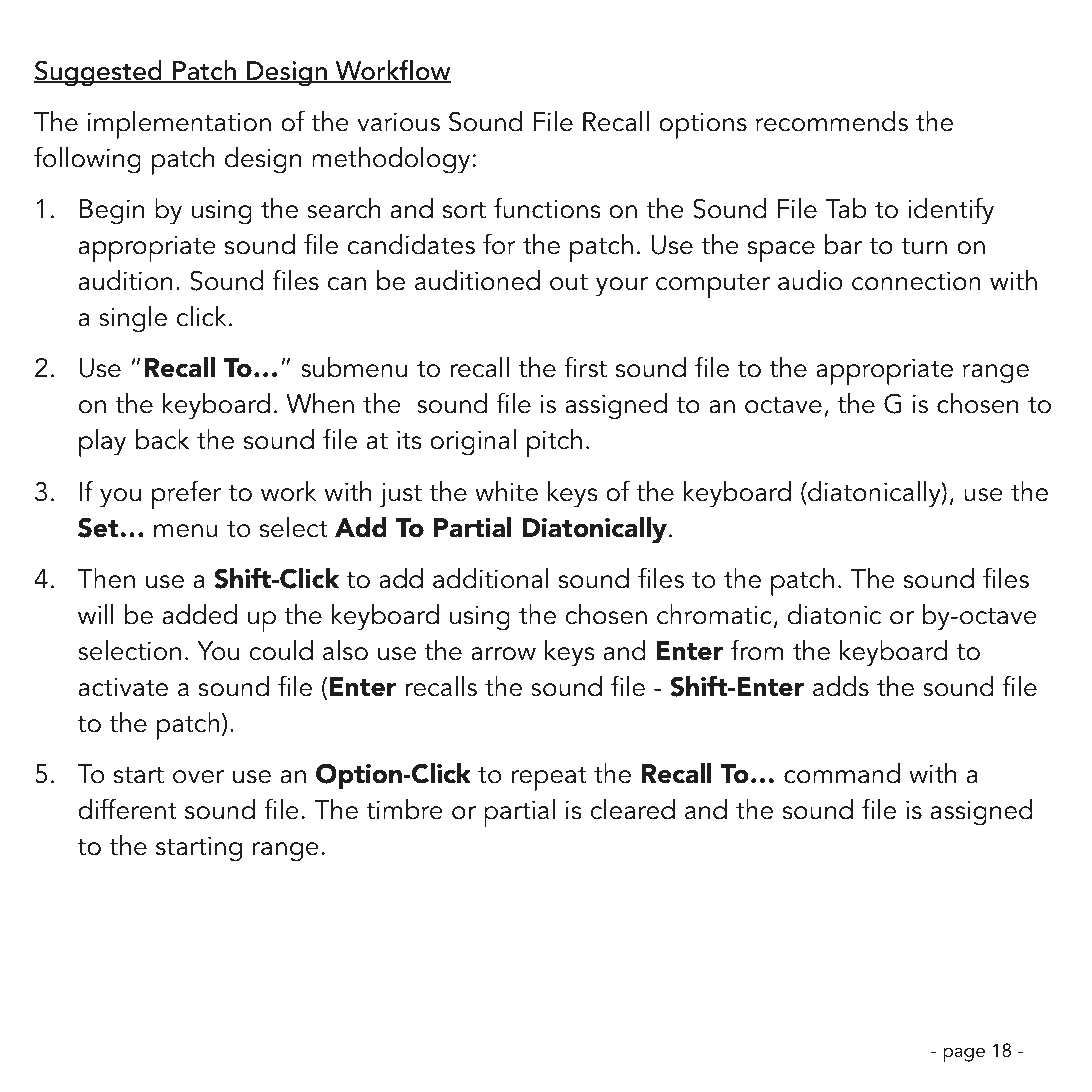  I want to click on pitch, so click(554, 443).
